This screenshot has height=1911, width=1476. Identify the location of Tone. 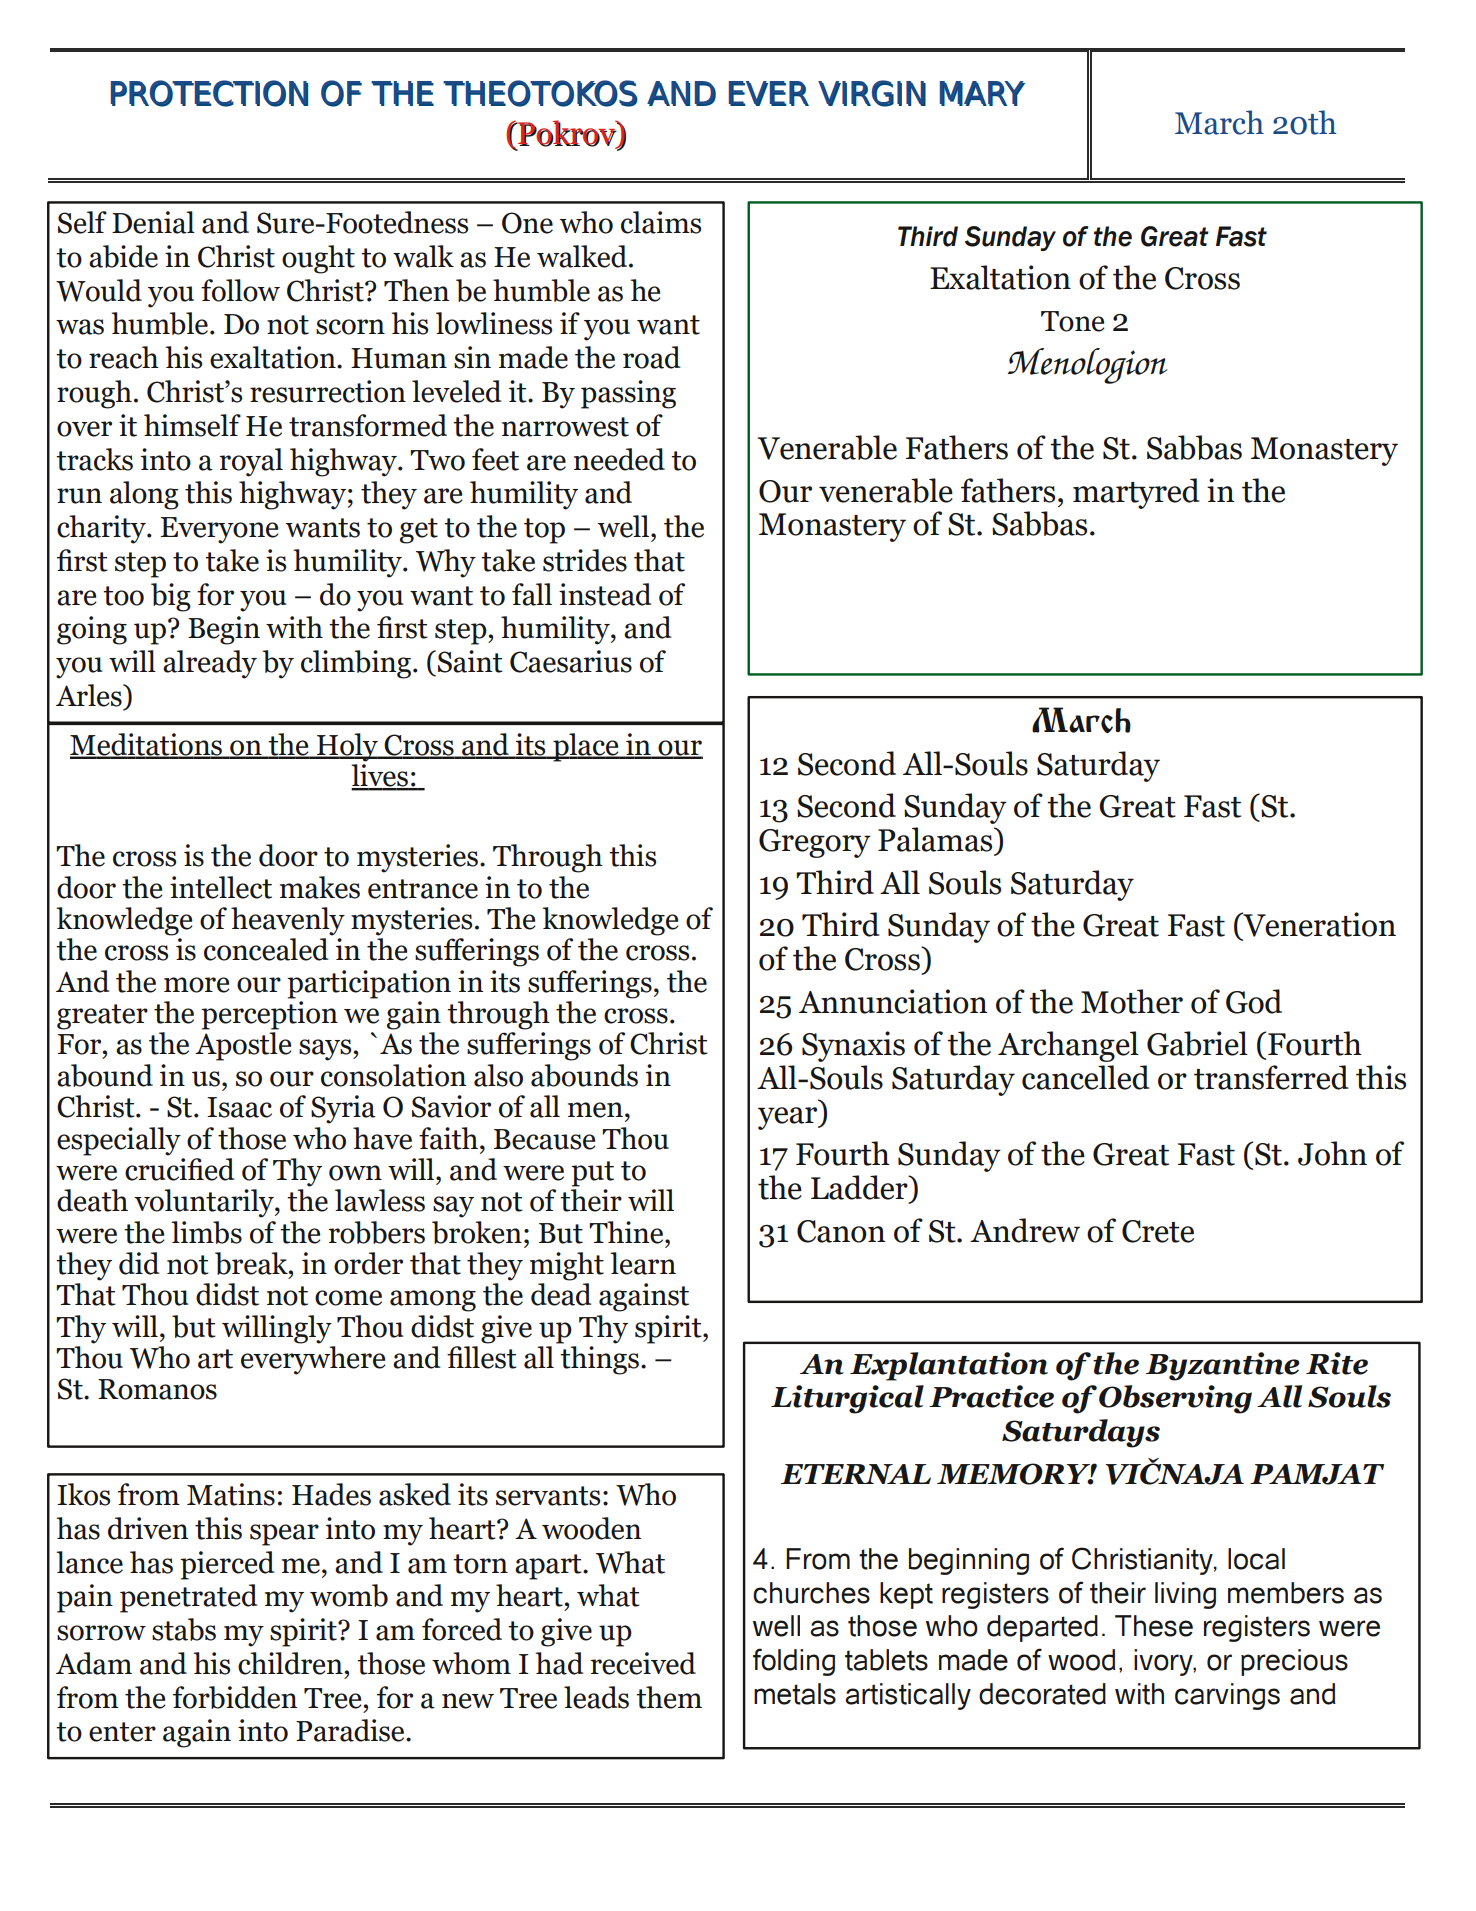
(1072, 321).
